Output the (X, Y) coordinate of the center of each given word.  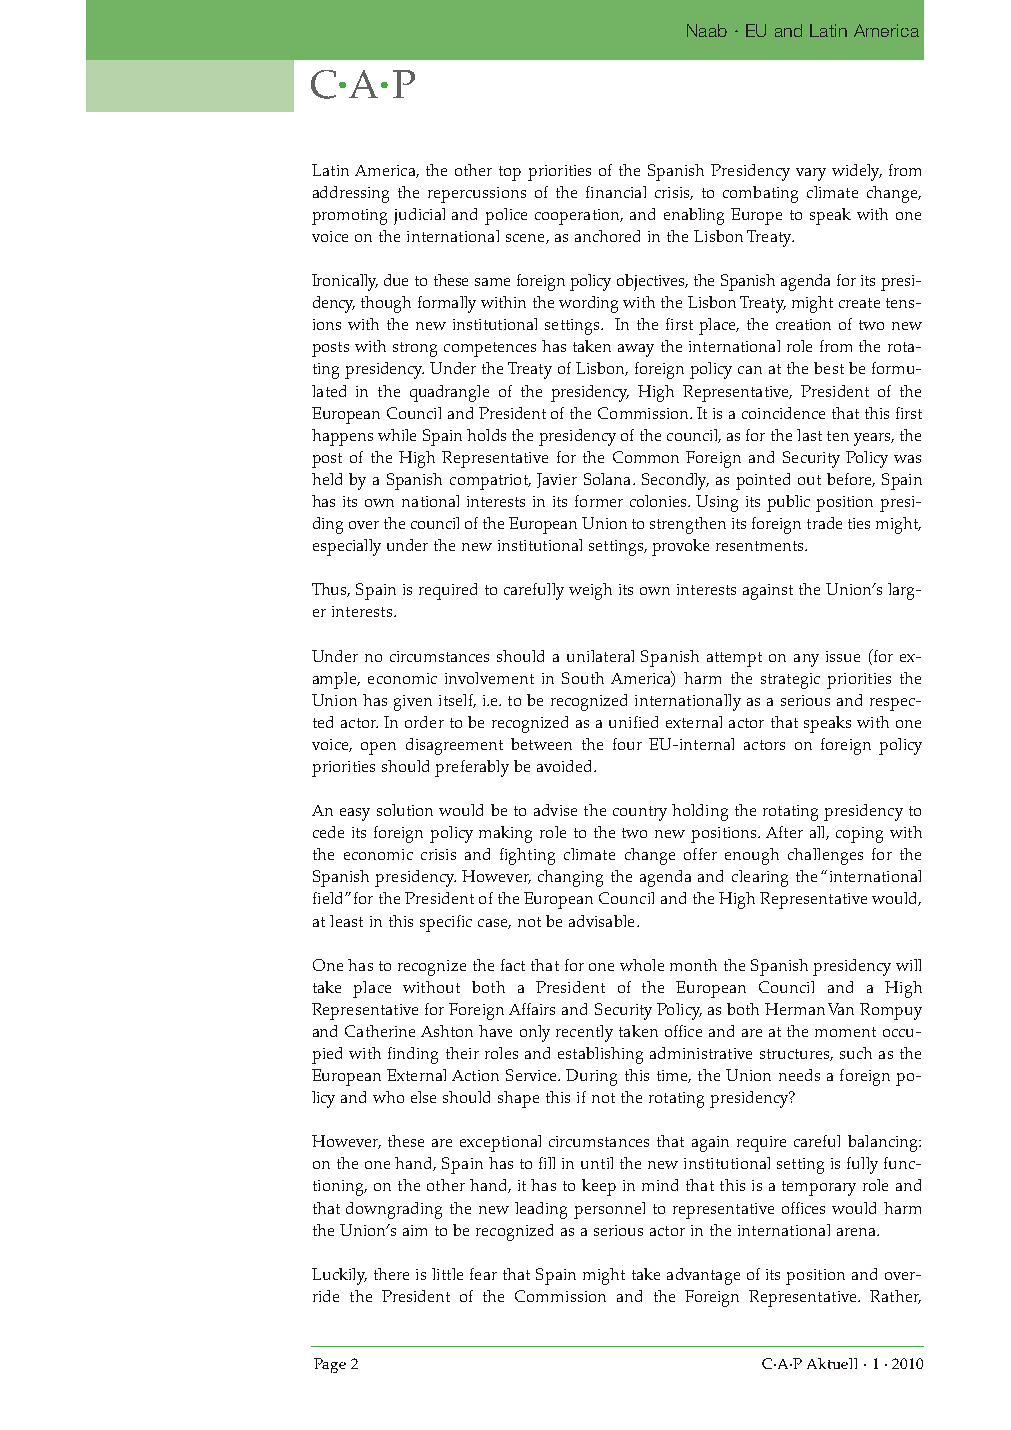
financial (616, 192)
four (627, 744)
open (378, 748)
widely (857, 172)
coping (859, 835)
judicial (419, 216)
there (391, 1274)
